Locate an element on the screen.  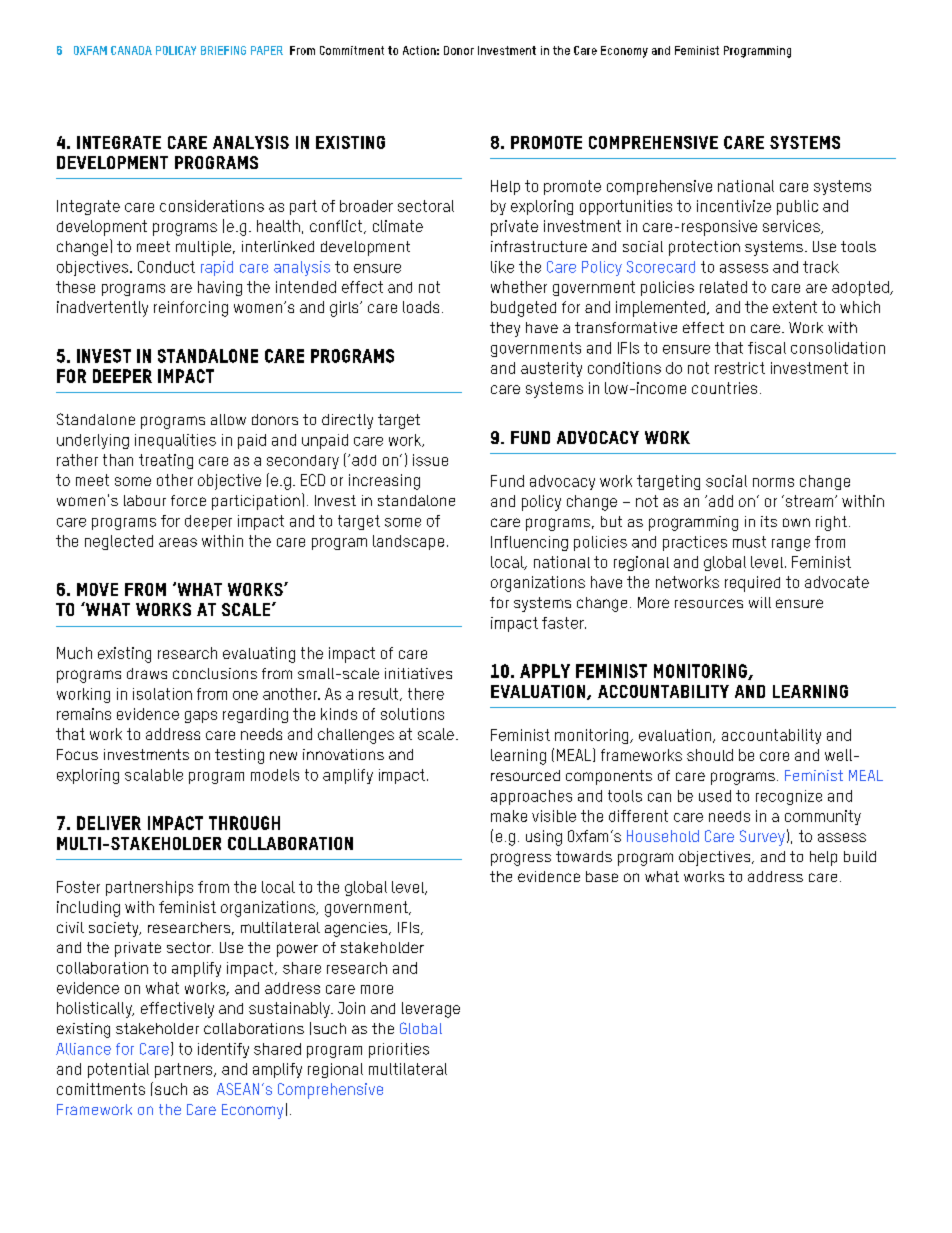
issue is located at coordinates (430, 460).
